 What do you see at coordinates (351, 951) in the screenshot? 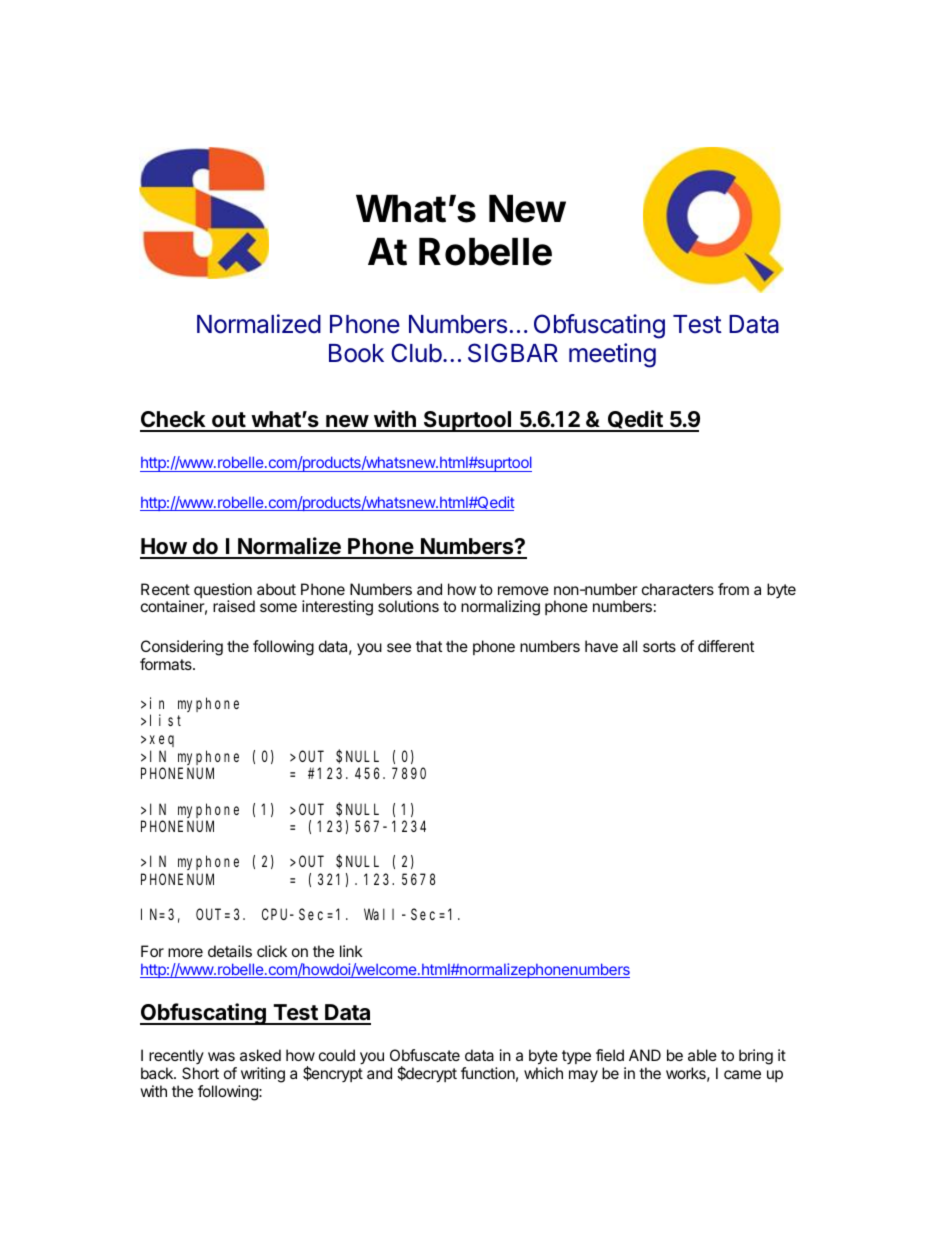
I see `link` at bounding box center [351, 951].
